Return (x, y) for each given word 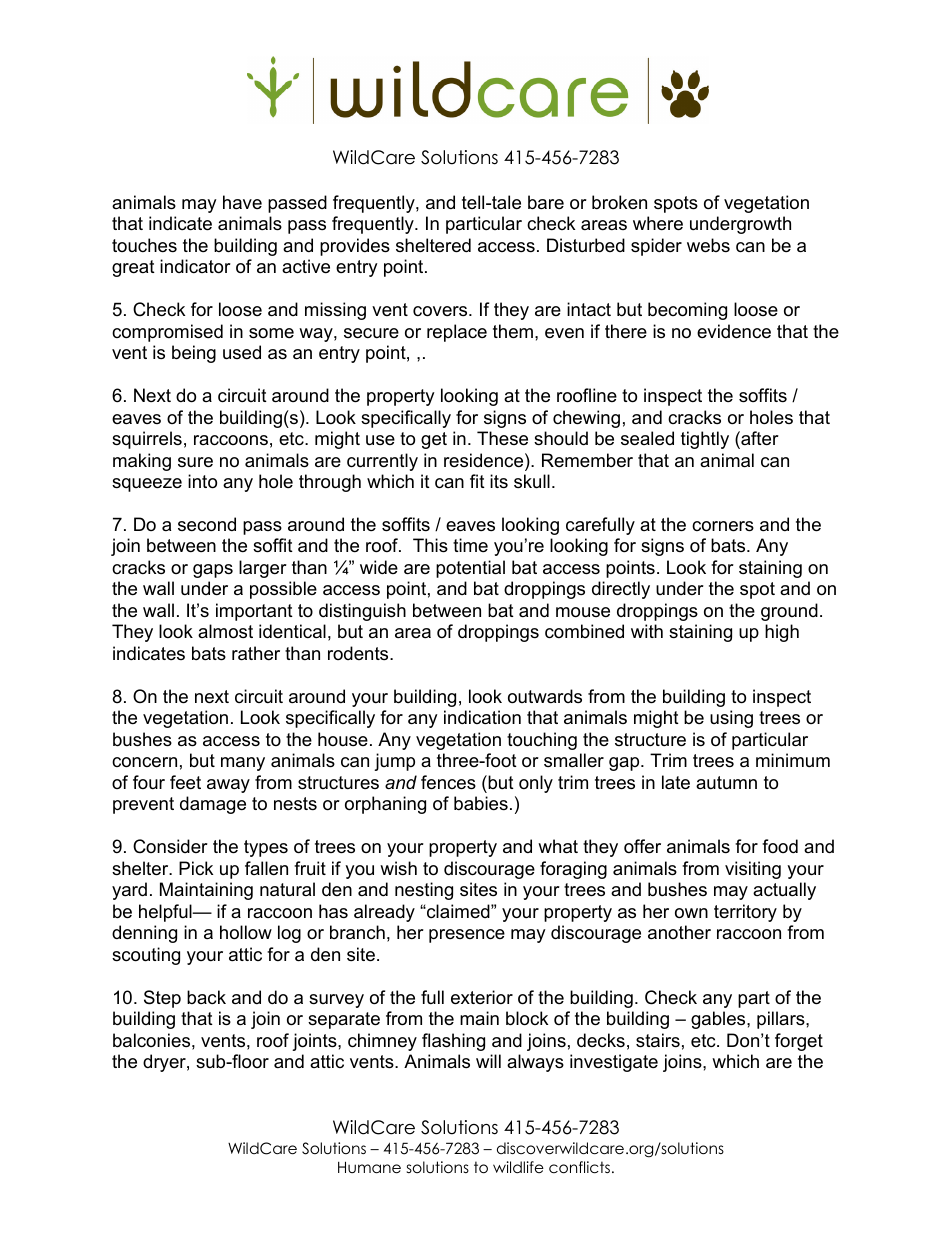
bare (546, 202)
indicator (195, 266)
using (731, 719)
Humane (369, 1167)
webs (708, 245)
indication (482, 717)
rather (256, 653)
